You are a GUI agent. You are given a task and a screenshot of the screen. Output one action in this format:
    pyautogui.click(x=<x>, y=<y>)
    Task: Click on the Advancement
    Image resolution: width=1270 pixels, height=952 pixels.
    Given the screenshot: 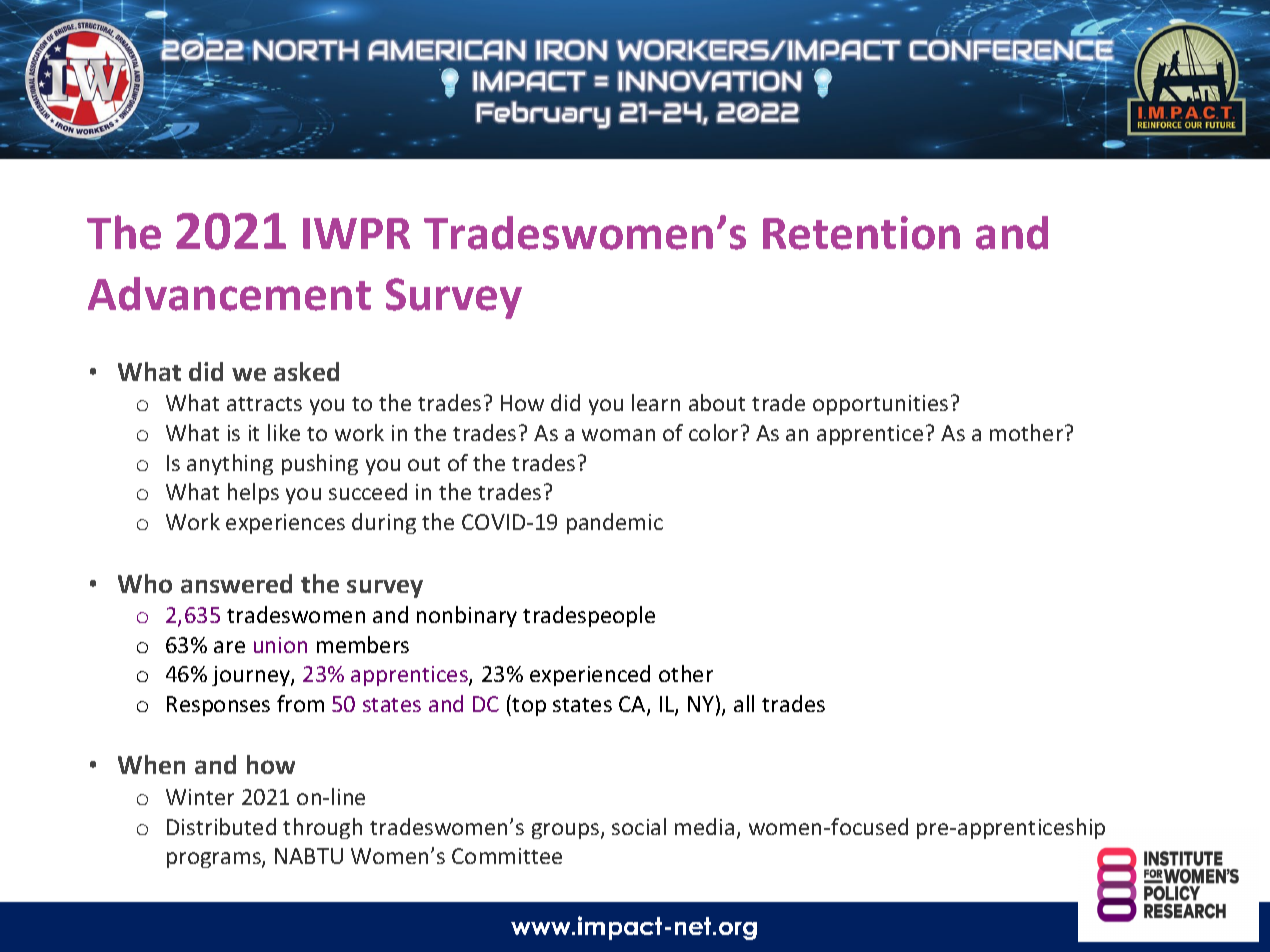 What is the action you would take?
    pyautogui.click(x=229, y=294)
